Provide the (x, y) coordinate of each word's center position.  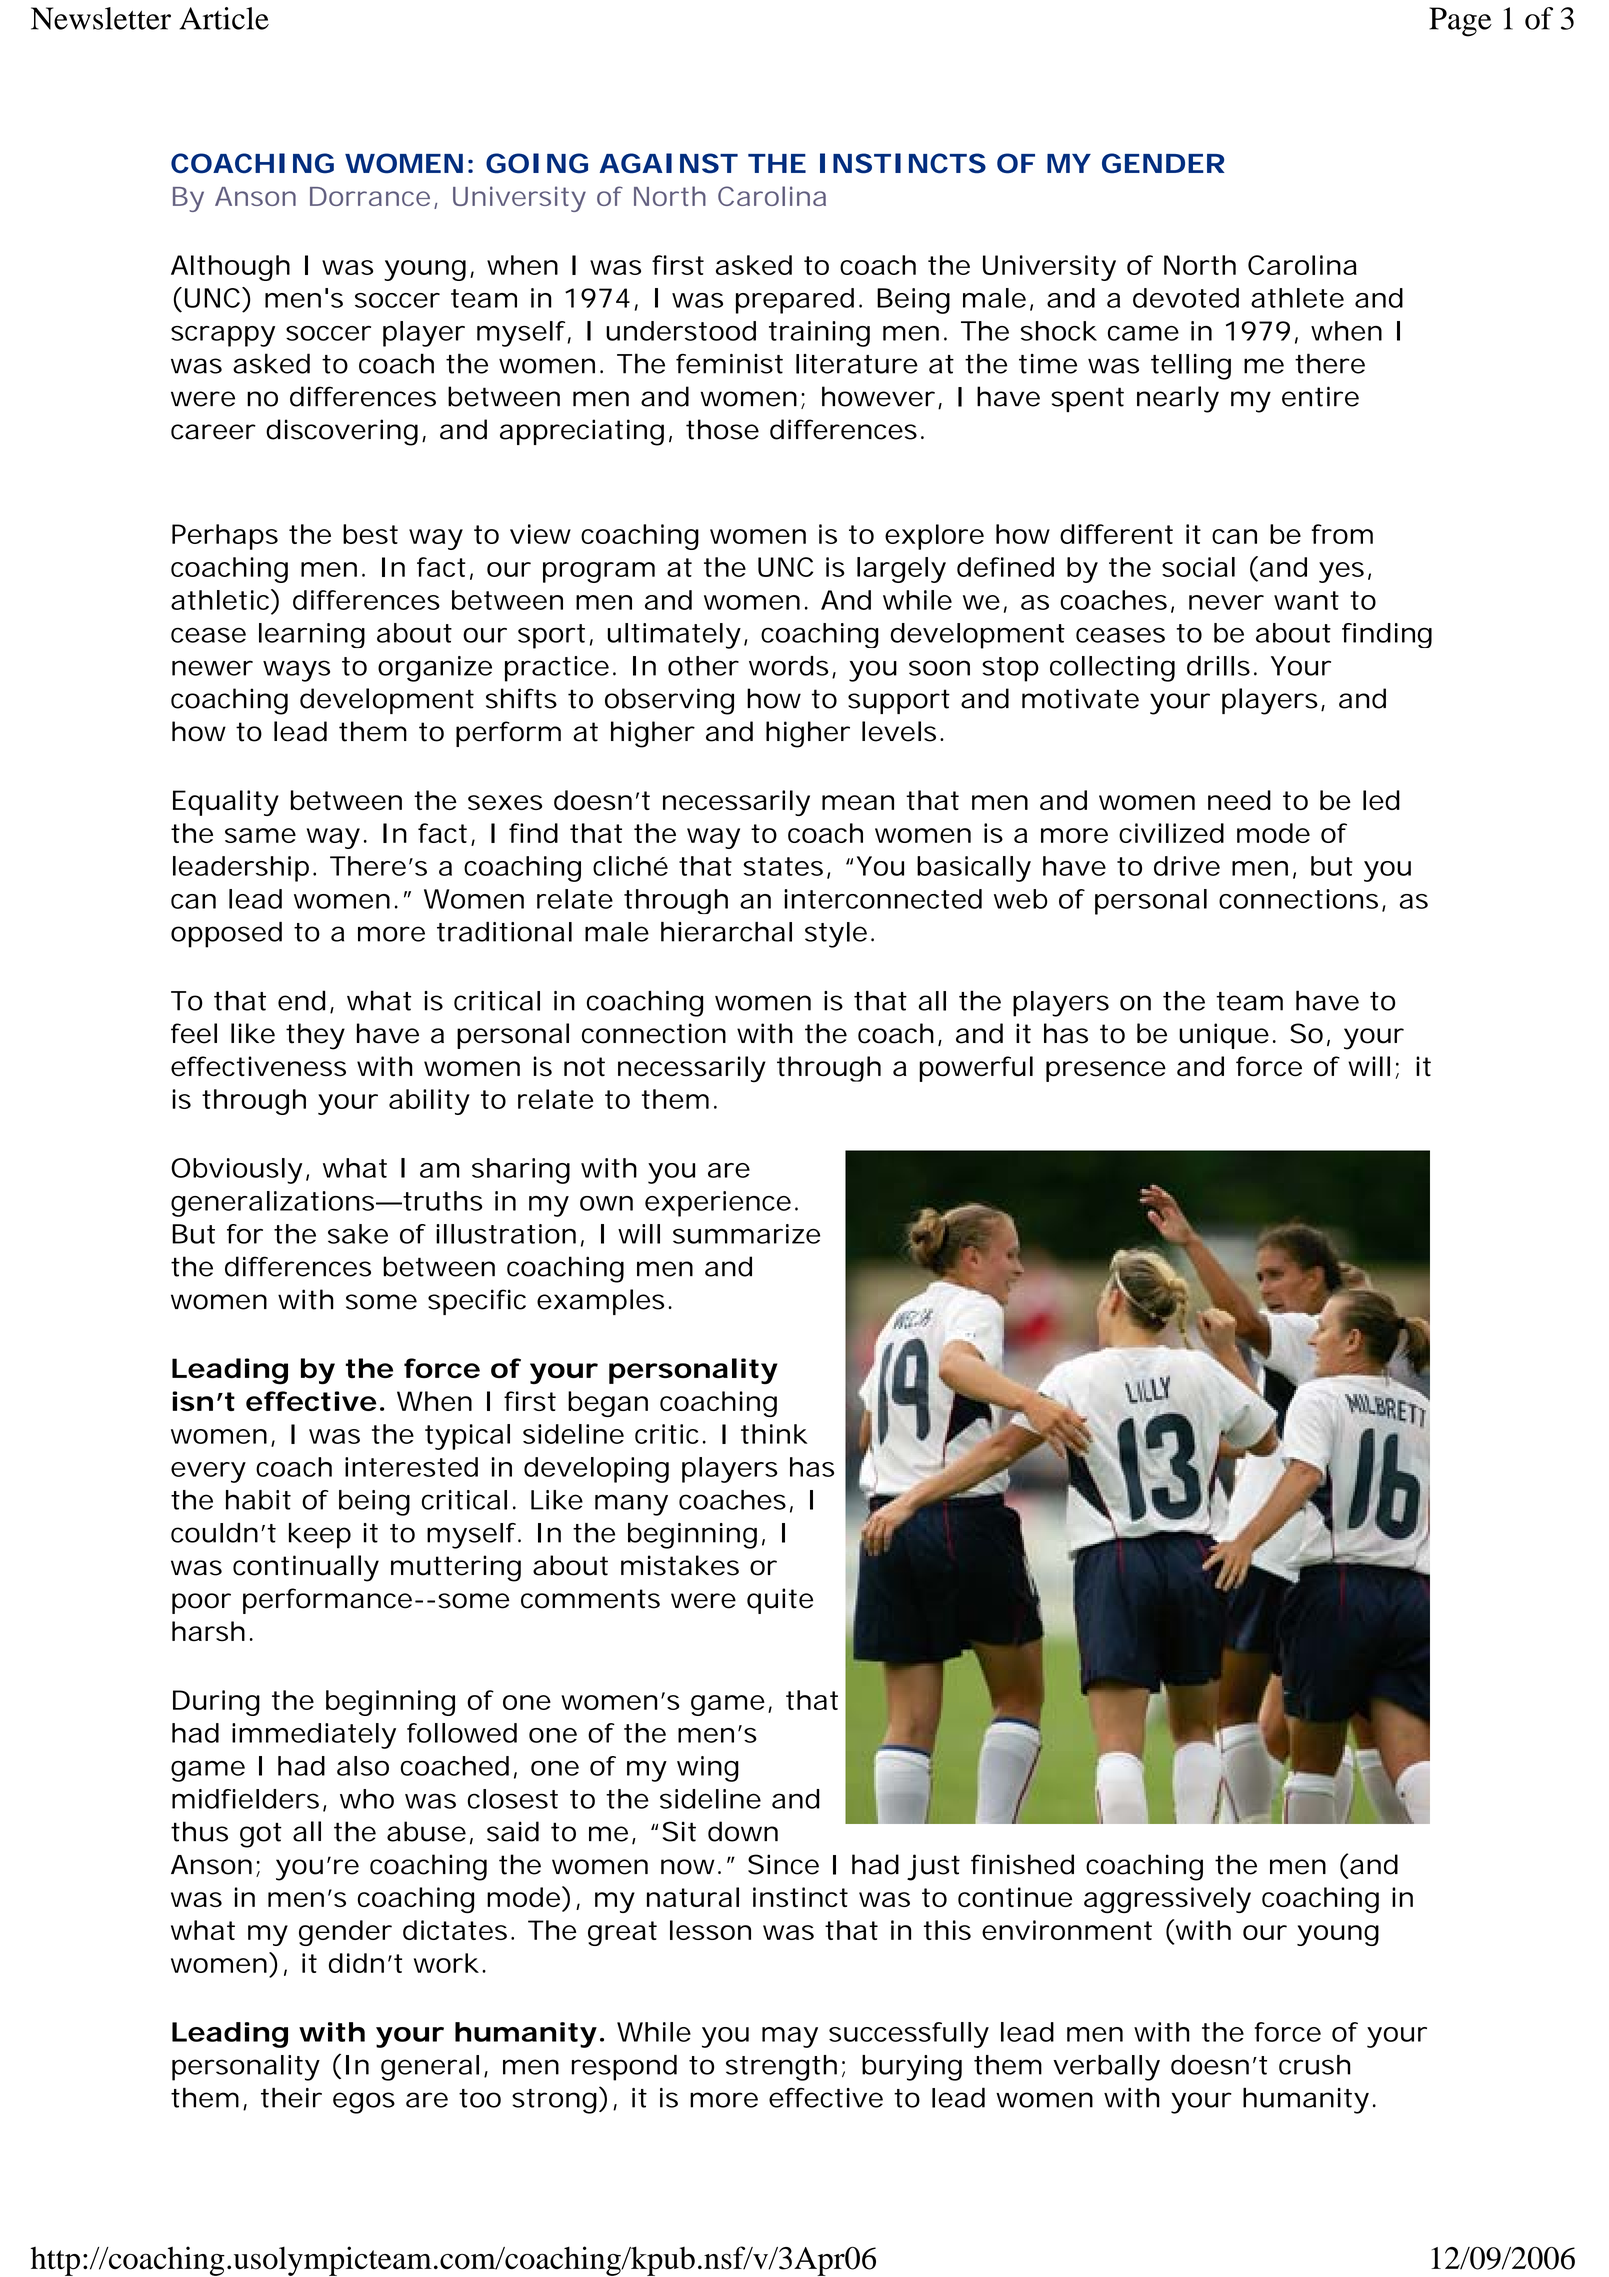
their (291, 2097)
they (315, 1036)
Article (224, 18)
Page (1460, 22)
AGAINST (668, 163)
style (836, 935)
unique (1224, 1036)
